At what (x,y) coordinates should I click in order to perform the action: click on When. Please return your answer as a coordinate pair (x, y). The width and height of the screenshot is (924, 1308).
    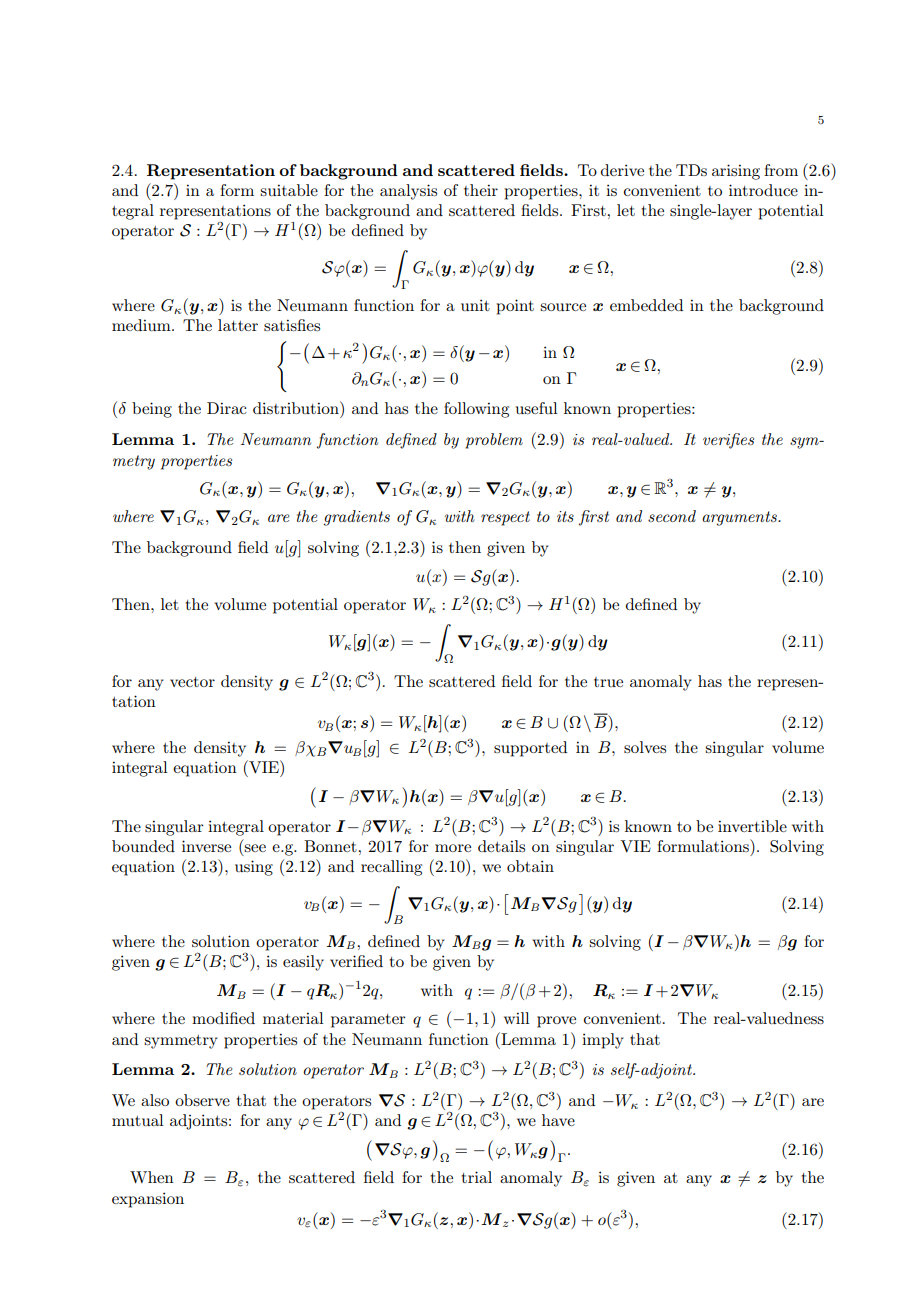
    Looking at the image, I should click on (152, 1177).
